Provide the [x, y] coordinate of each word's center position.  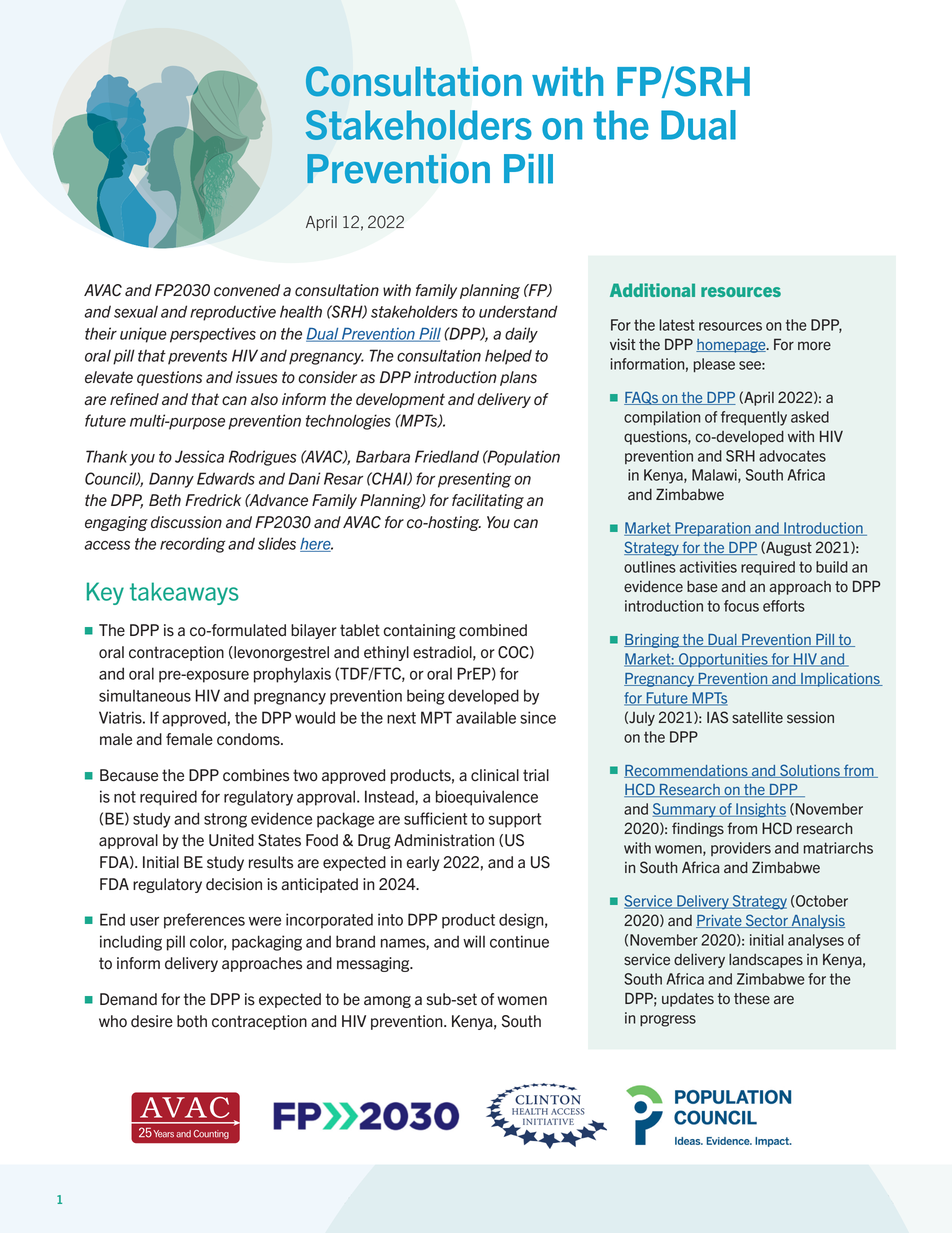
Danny [171, 480]
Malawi [715, 476]
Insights [760, 810]
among [387, 1002]
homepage [732, 346]
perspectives [213, 335]
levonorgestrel [280, 653]
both [192, 1021]
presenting [474, 480]
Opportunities [723, 660]
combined [493, 630]
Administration [444, 840]
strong [225, 820]
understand [518, 311]
